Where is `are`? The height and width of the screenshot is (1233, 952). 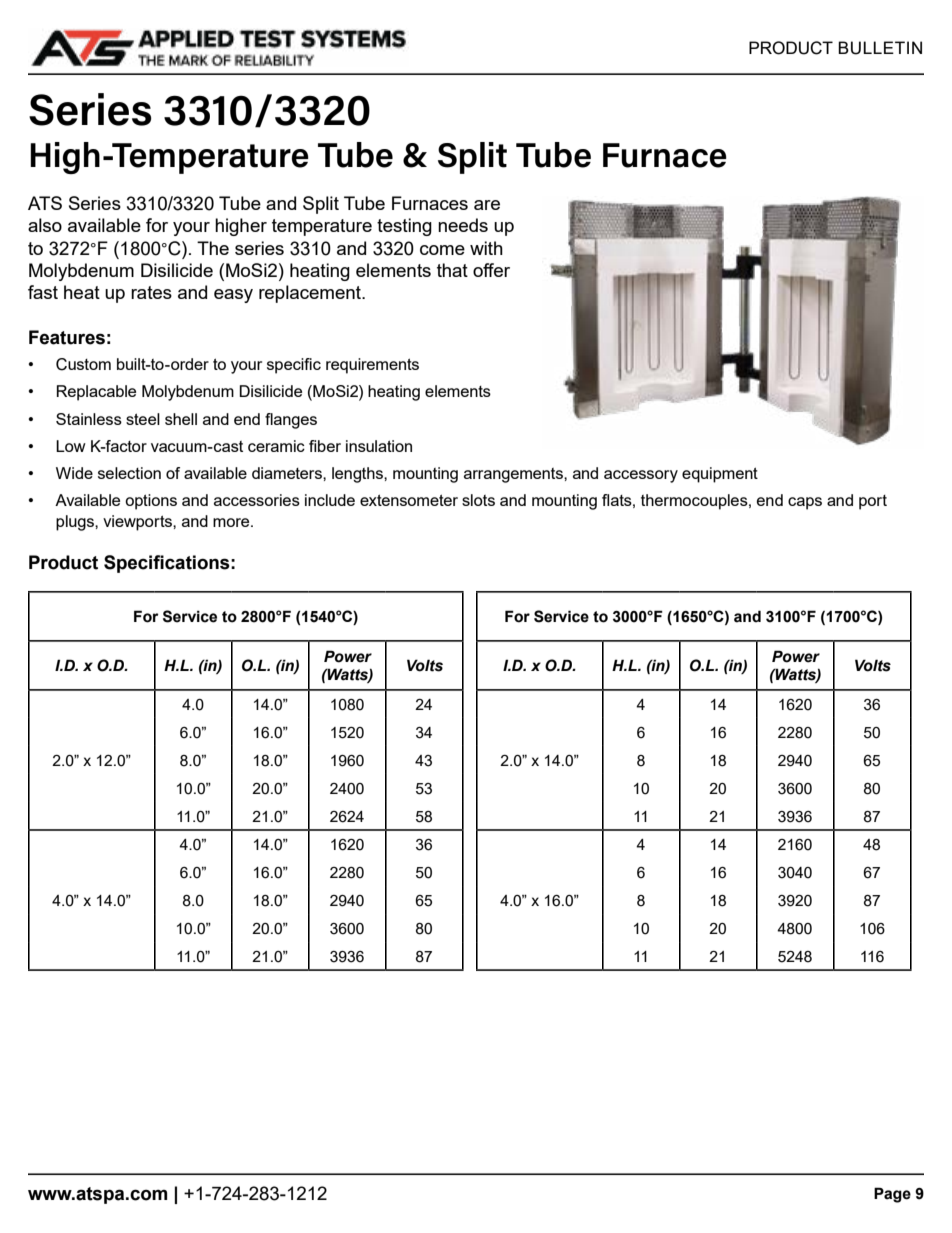 are is located at coordinates (487, 205).
